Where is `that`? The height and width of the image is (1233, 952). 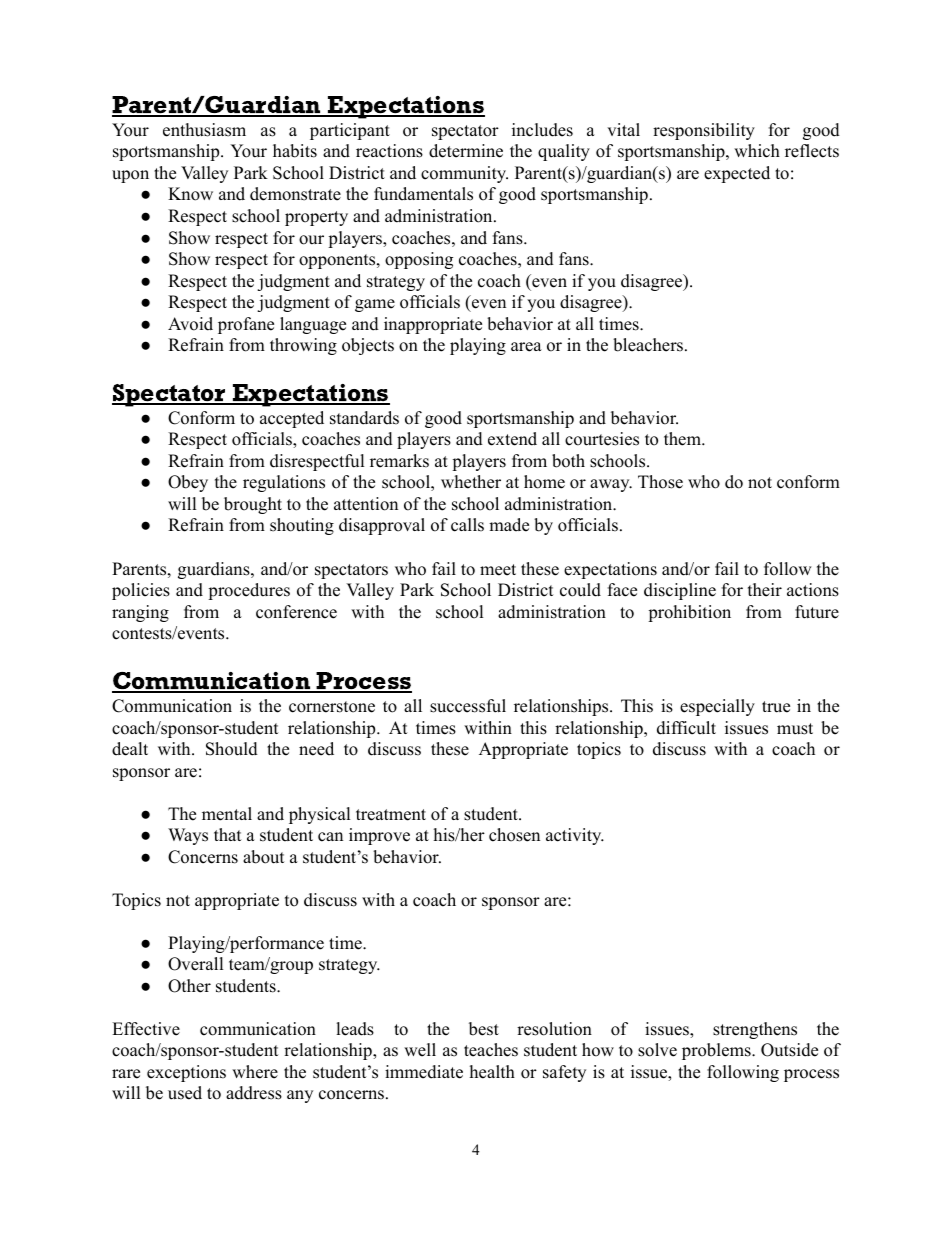
that is located at coordinates (228, 834).
